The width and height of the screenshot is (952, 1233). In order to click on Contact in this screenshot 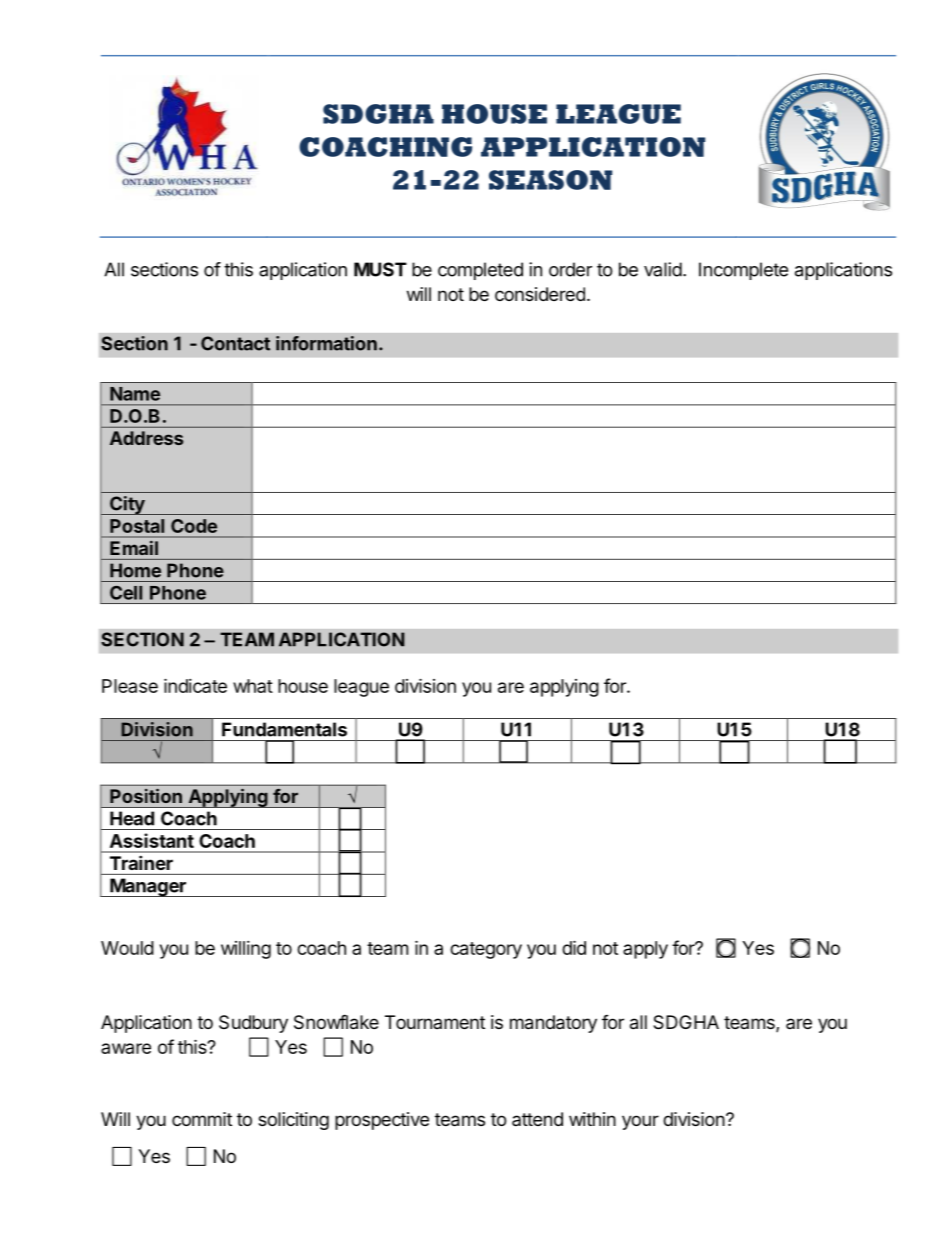, I will do `click(235, 343)`.
